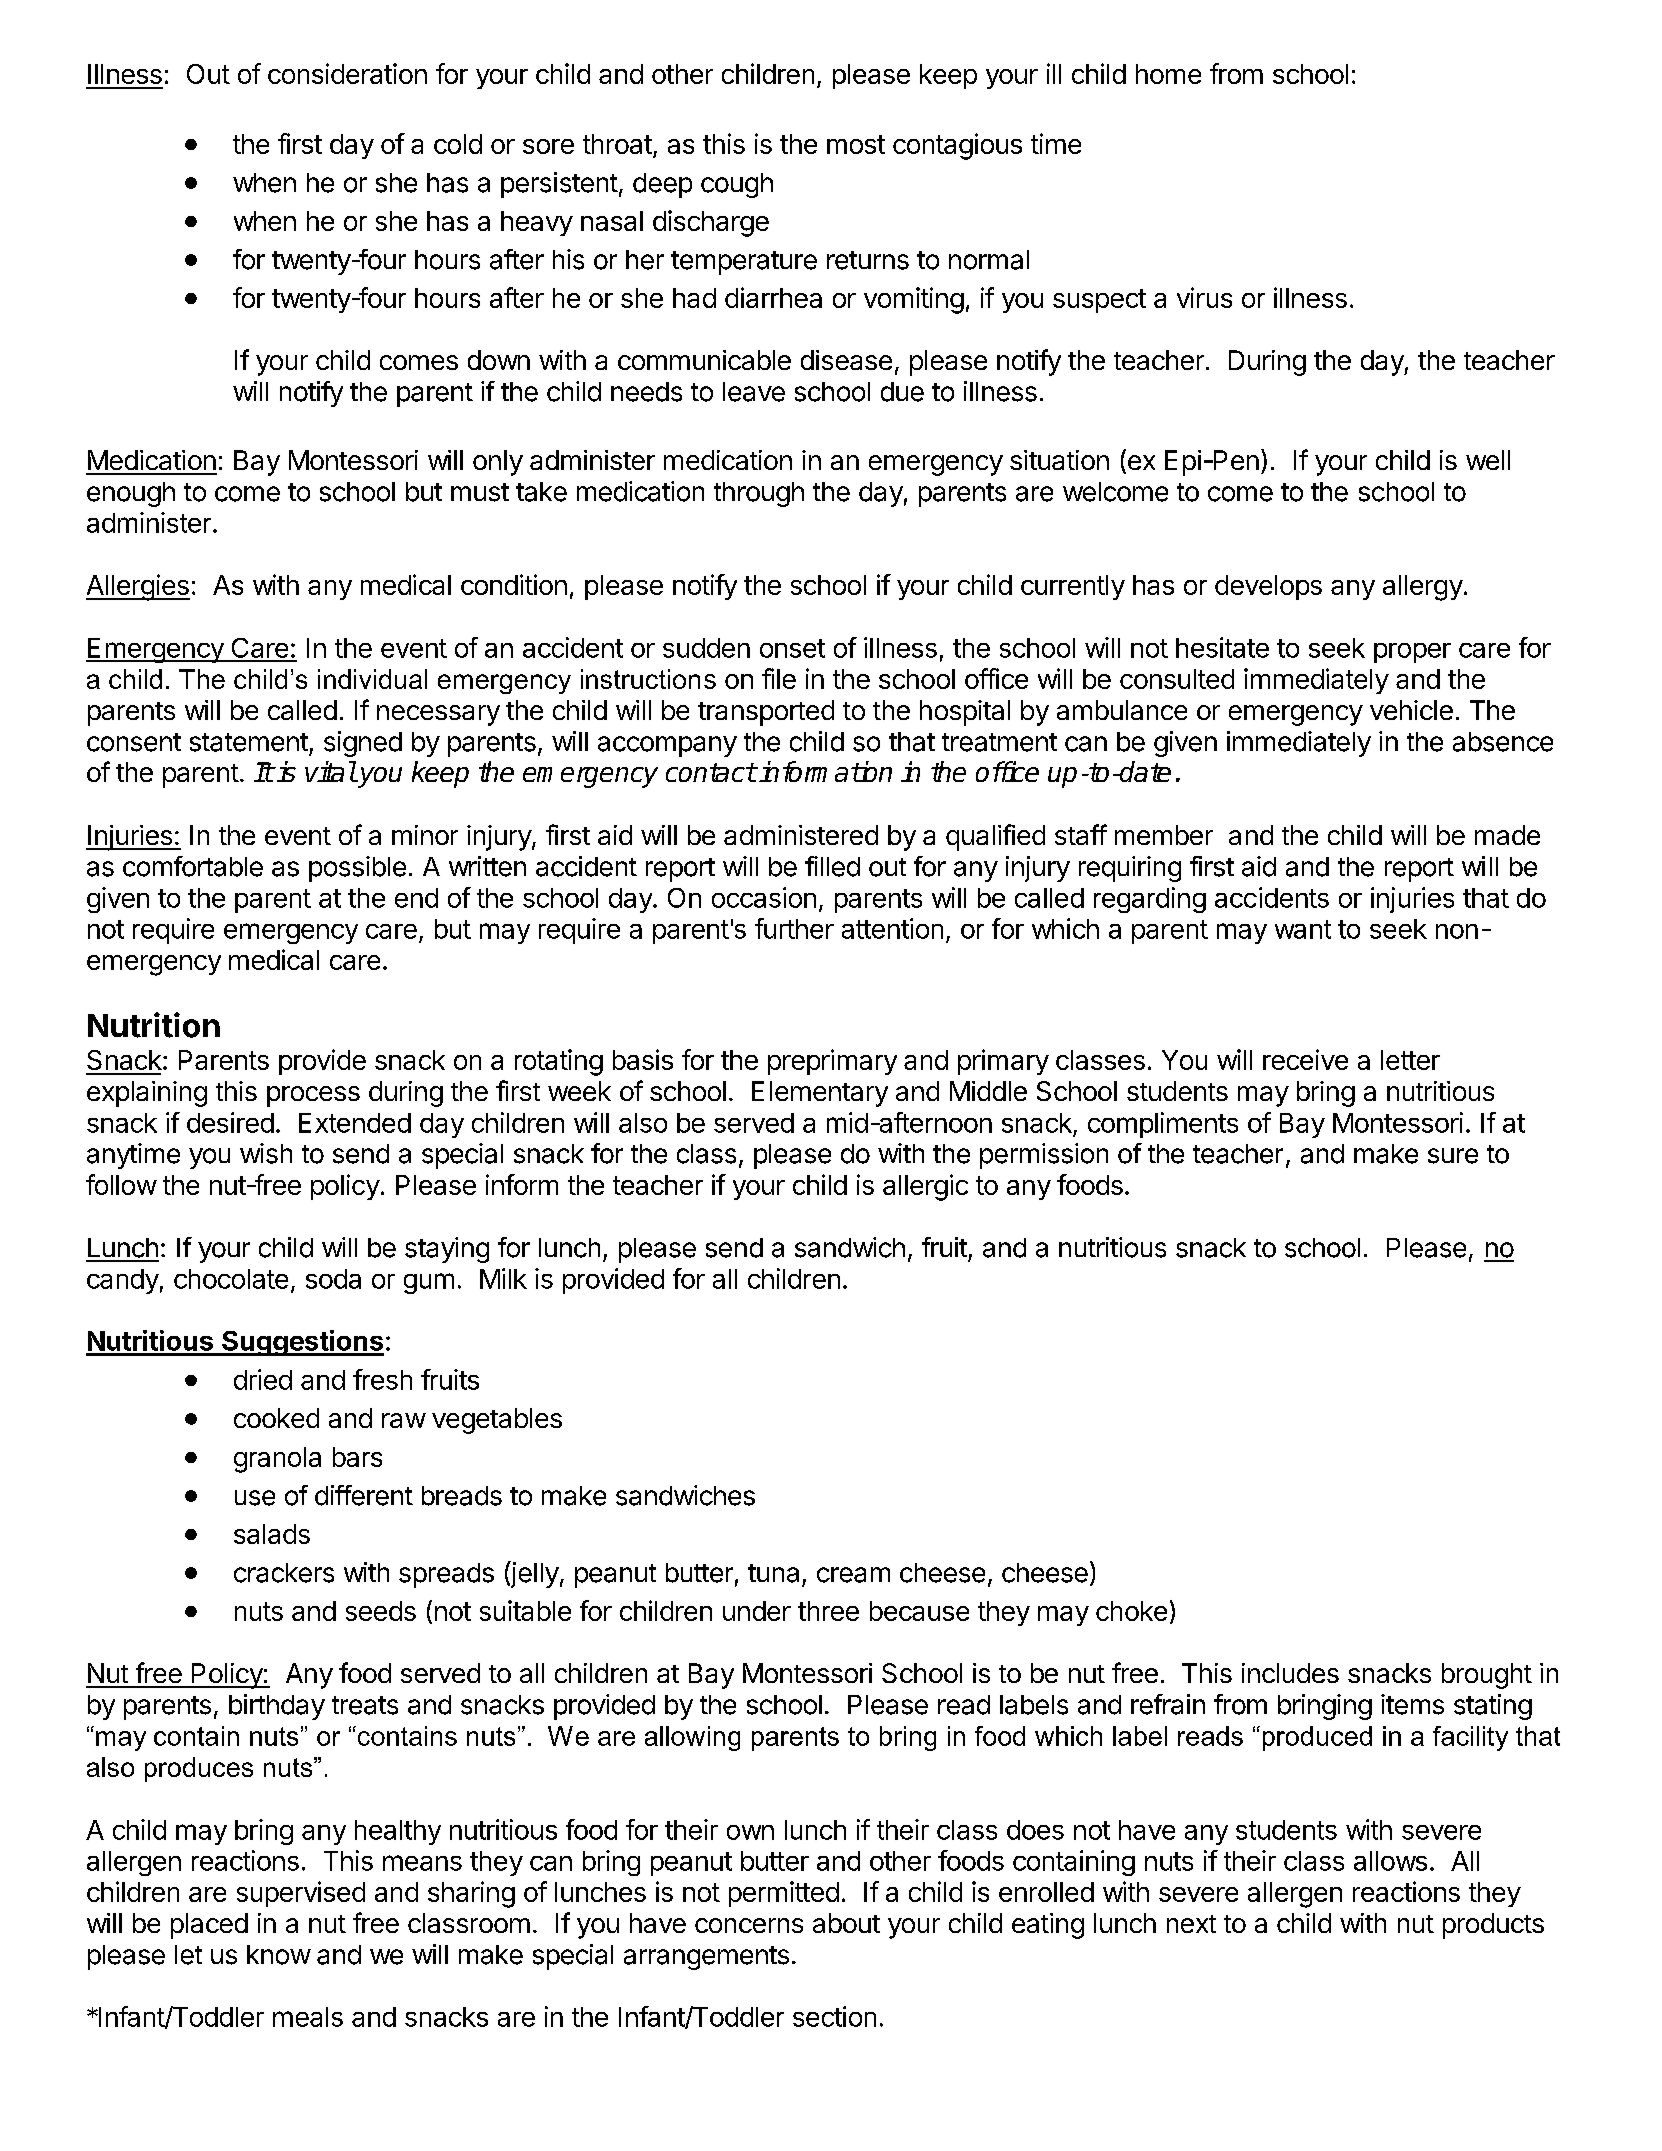  Describe the element at coordinates (1168, 74) in the screenshot. I see `home` at that location.
